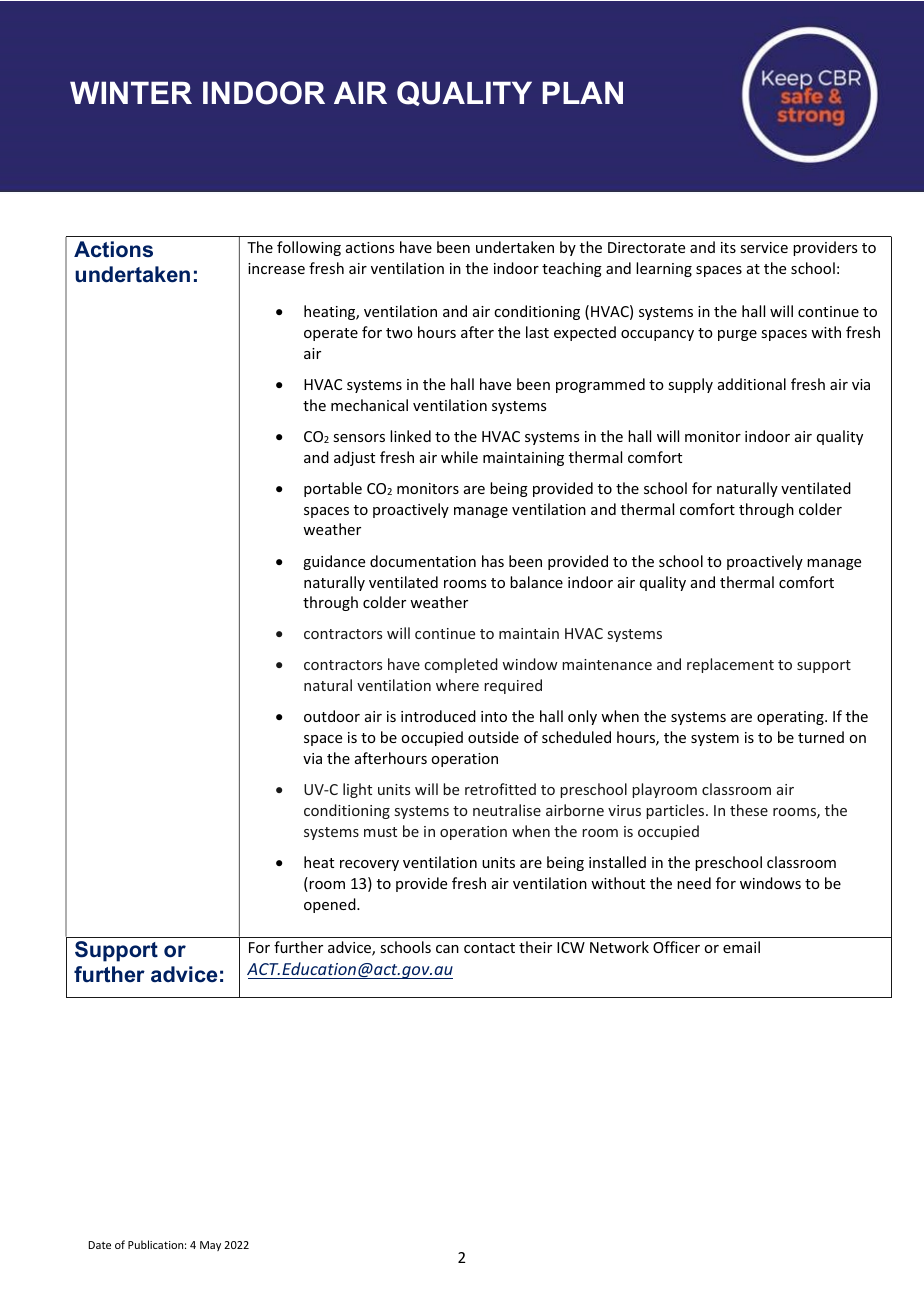 The width and height of the image is (924, 1308). What do you see at coordinates (749, 810) in the image?
I see `these` at bounding box center [749, 810].
